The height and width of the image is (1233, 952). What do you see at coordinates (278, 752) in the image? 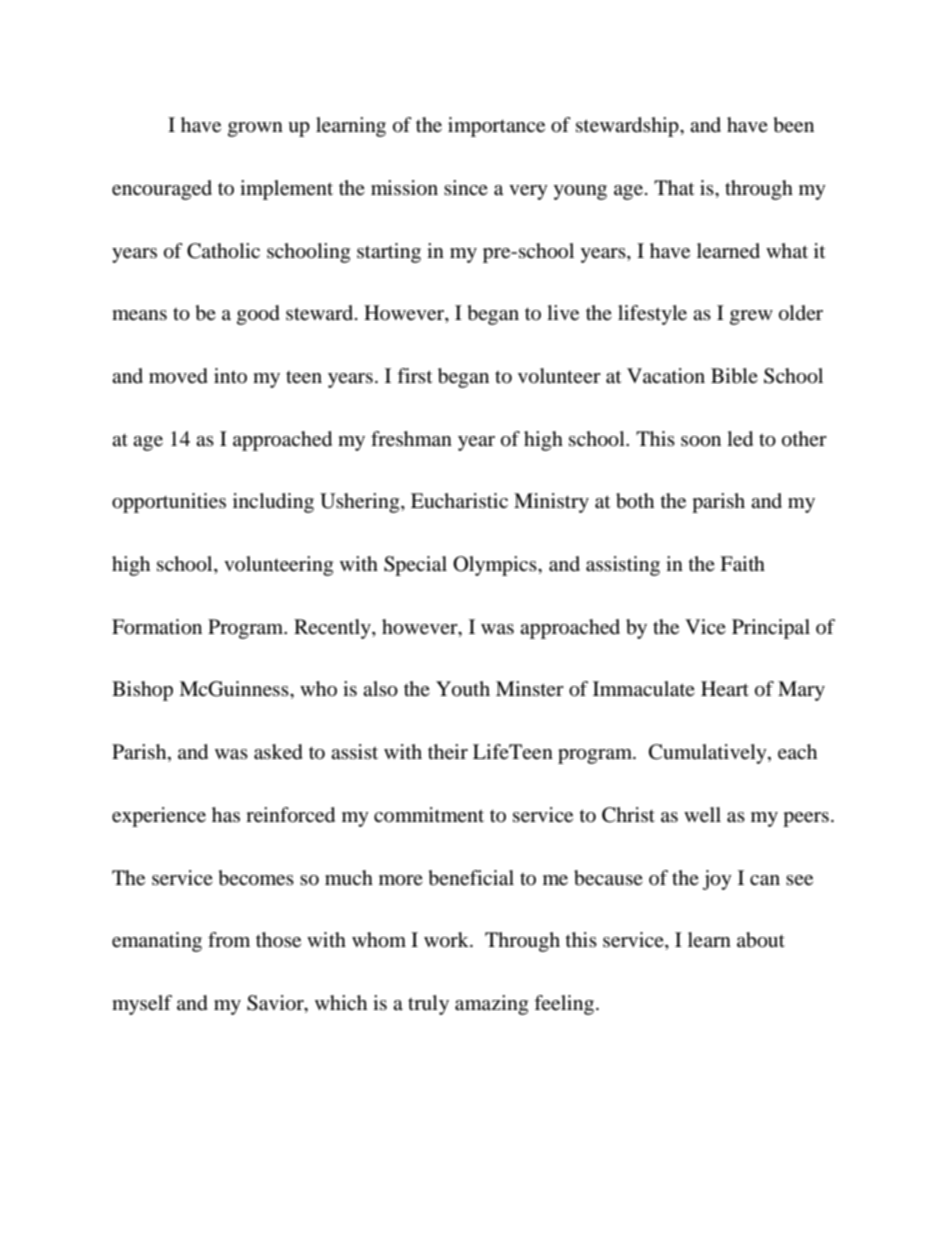
I see `asked` at bounding box center [278, 752].
